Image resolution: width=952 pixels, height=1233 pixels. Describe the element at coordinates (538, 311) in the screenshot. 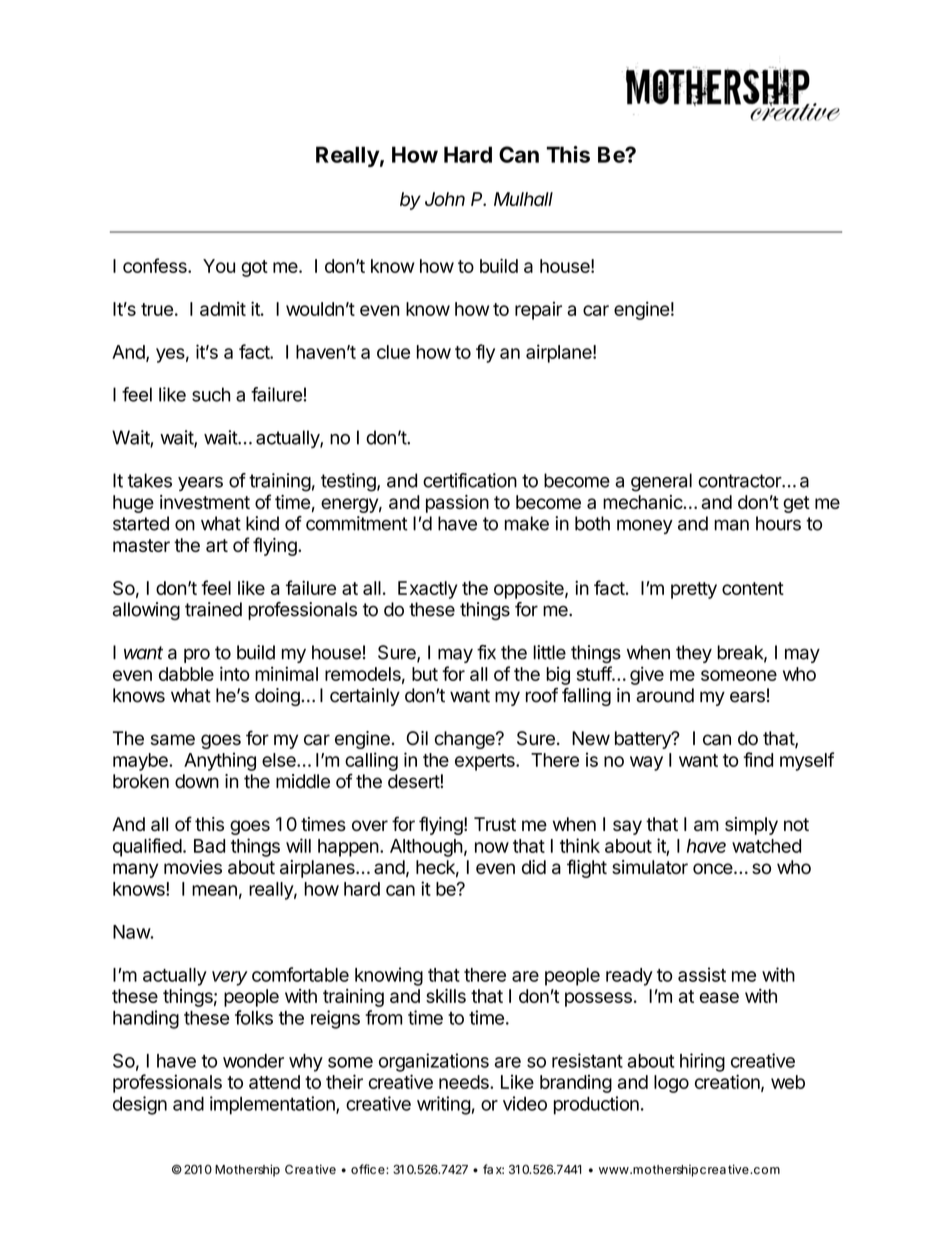

I see `repair` at that location.
